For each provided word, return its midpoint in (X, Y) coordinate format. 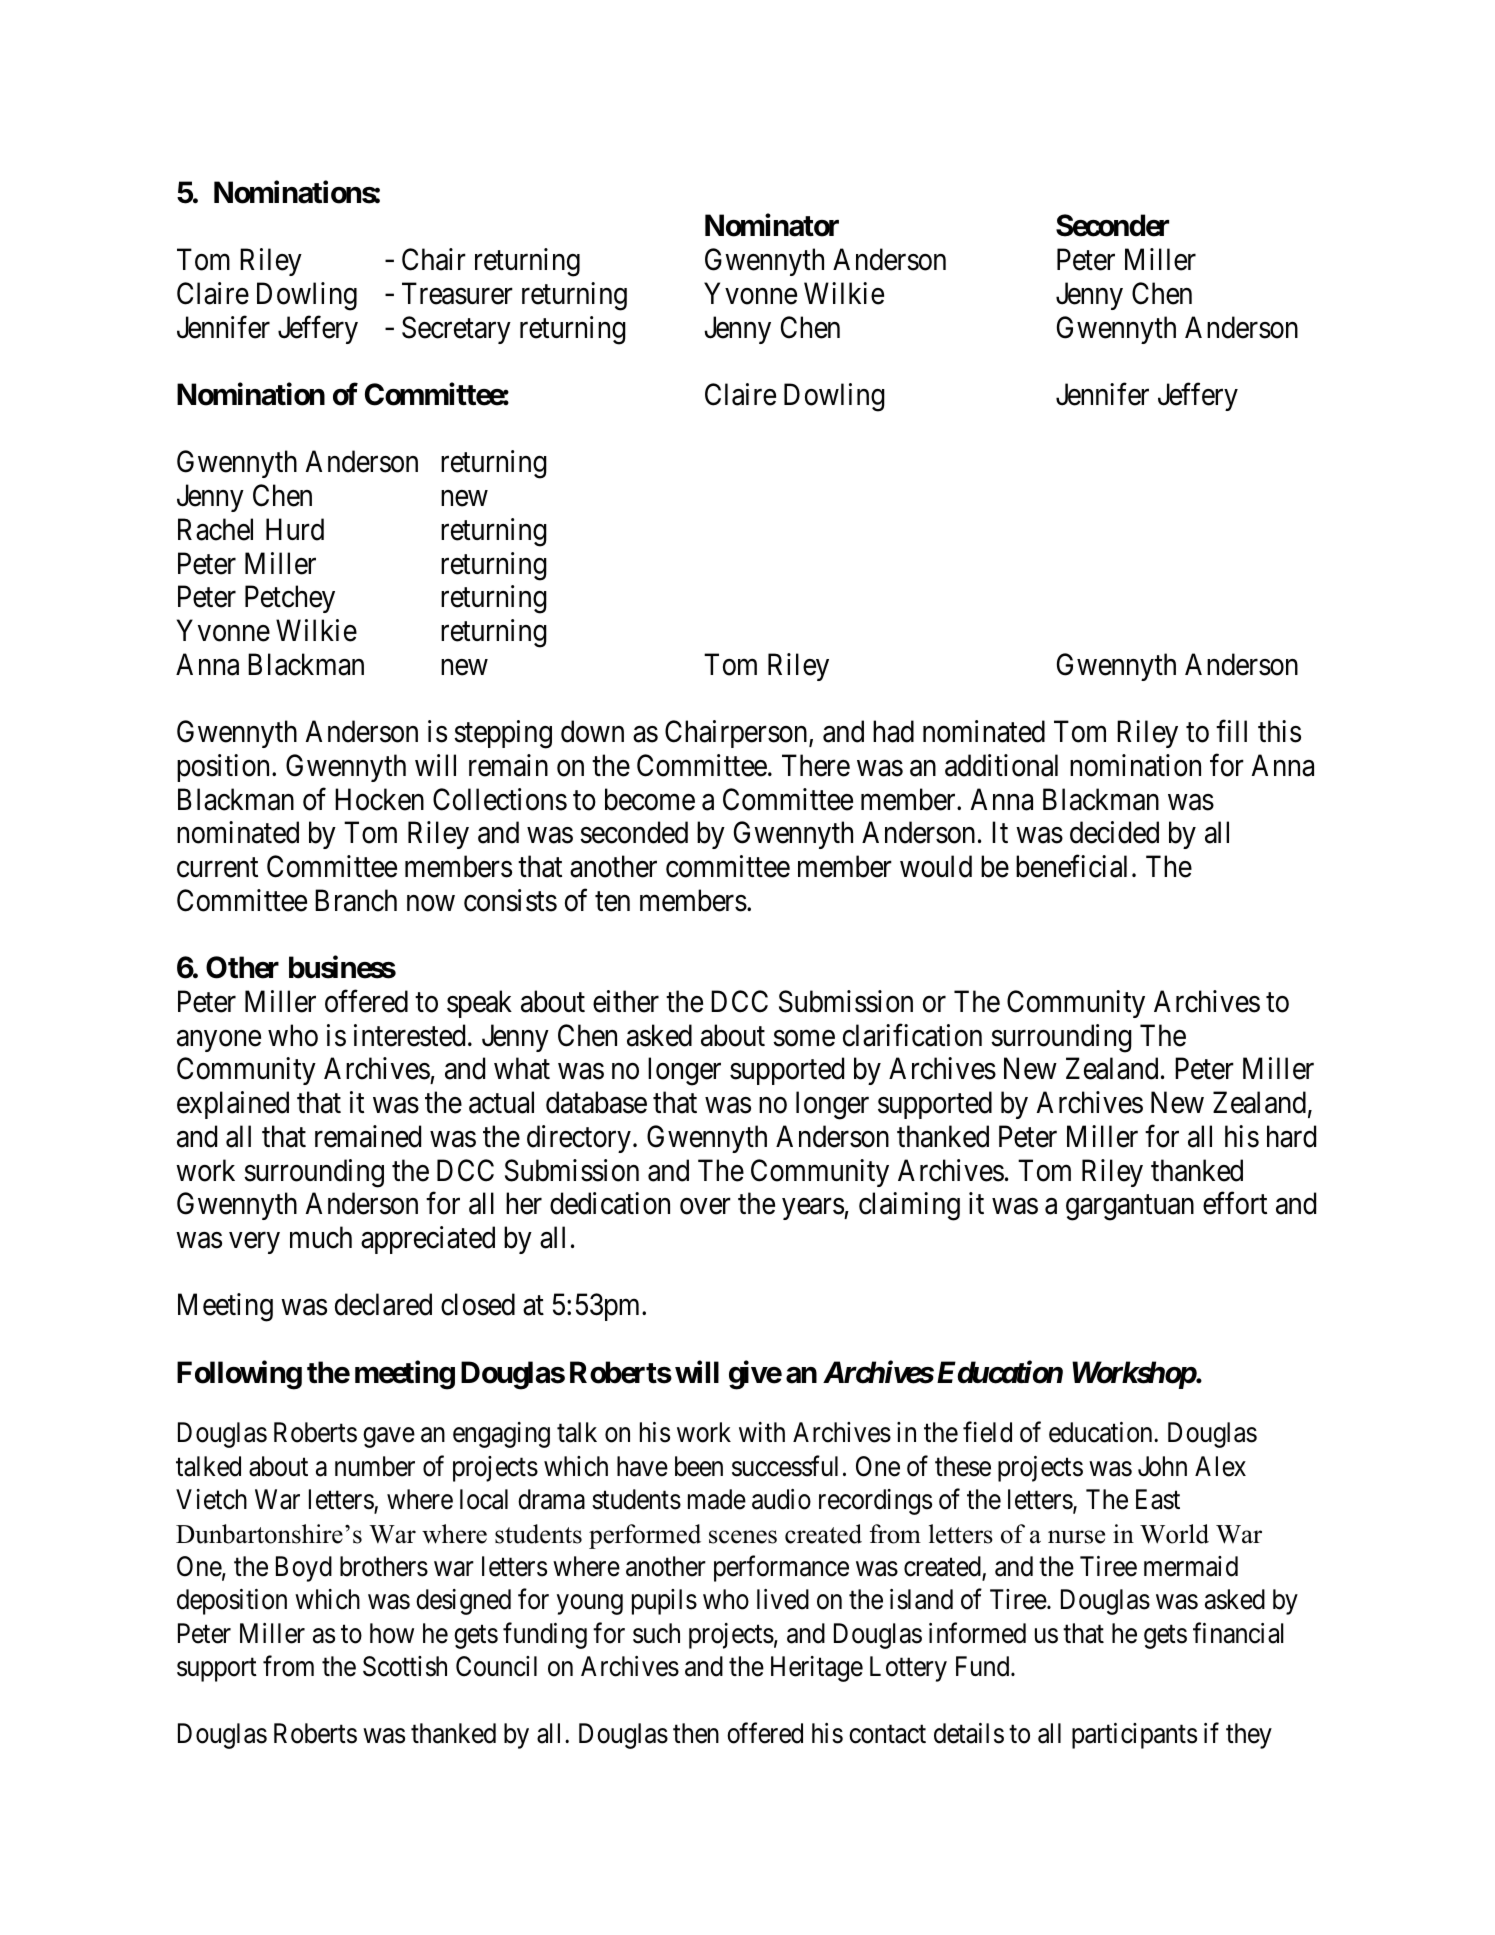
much (321, 1237)
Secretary (456, 330)
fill (1231, 731)
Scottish (405, 1666)
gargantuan (1130, 1208)
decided (1114, 832)
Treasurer (457, 293)
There (816, 765)
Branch (356, 900)
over (705, 1207)
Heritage (817, 1669)
